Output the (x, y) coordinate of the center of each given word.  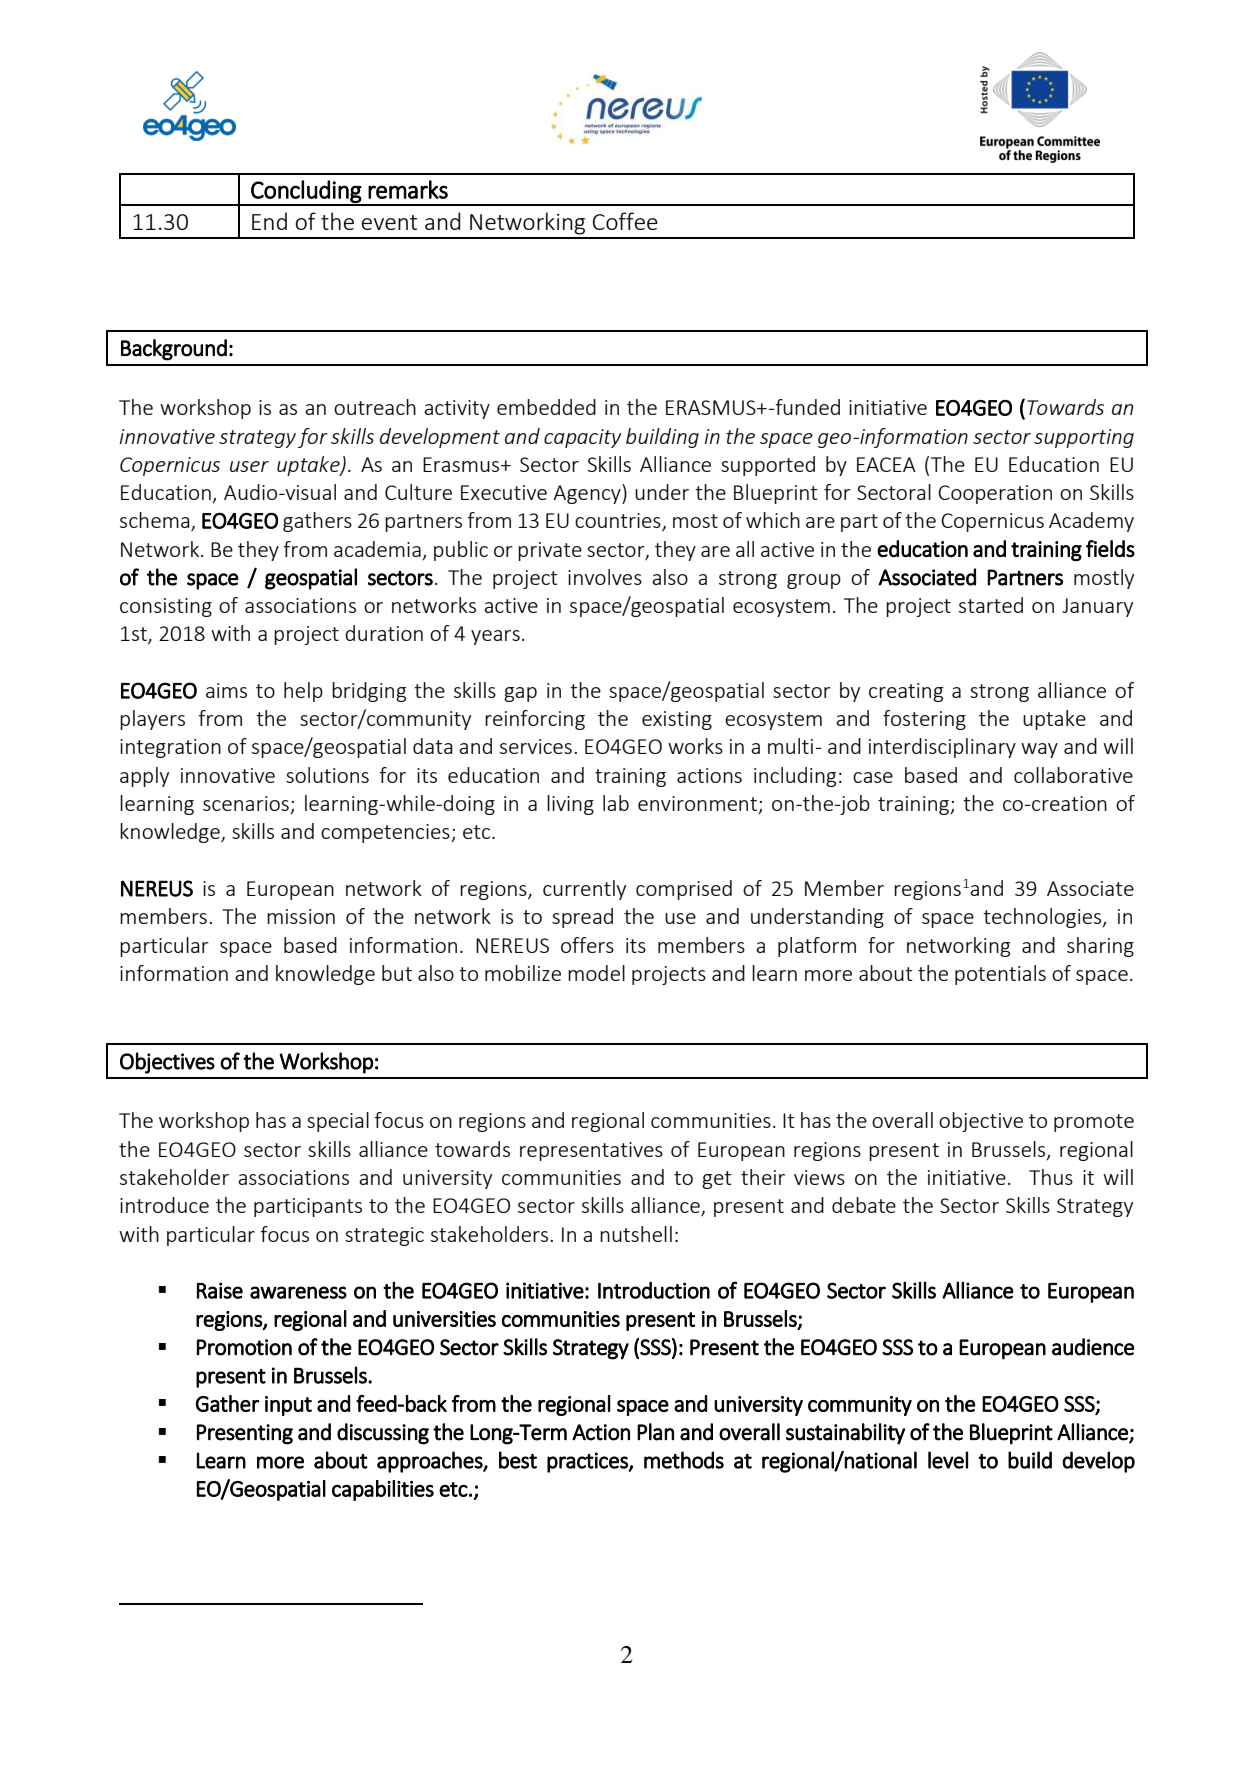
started (991, 605)
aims (226, 690)
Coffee (625, 221)
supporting (1084, 438)
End (269, 221)
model (596, 973)
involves (605, 577)
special (338, 1122)
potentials (1000, 975)
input (288, 1406)
